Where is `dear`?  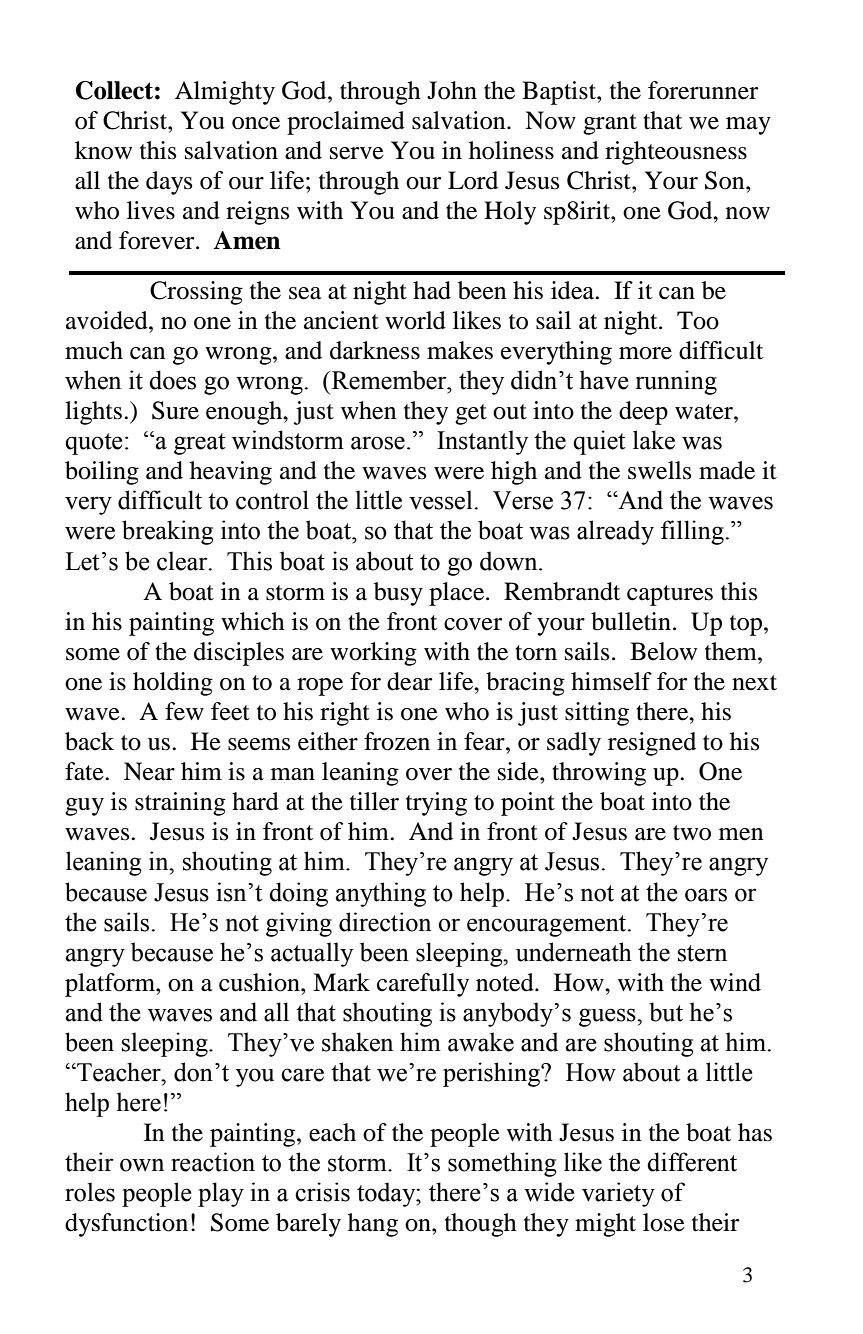
dear is located at coordinates (409, 681).
